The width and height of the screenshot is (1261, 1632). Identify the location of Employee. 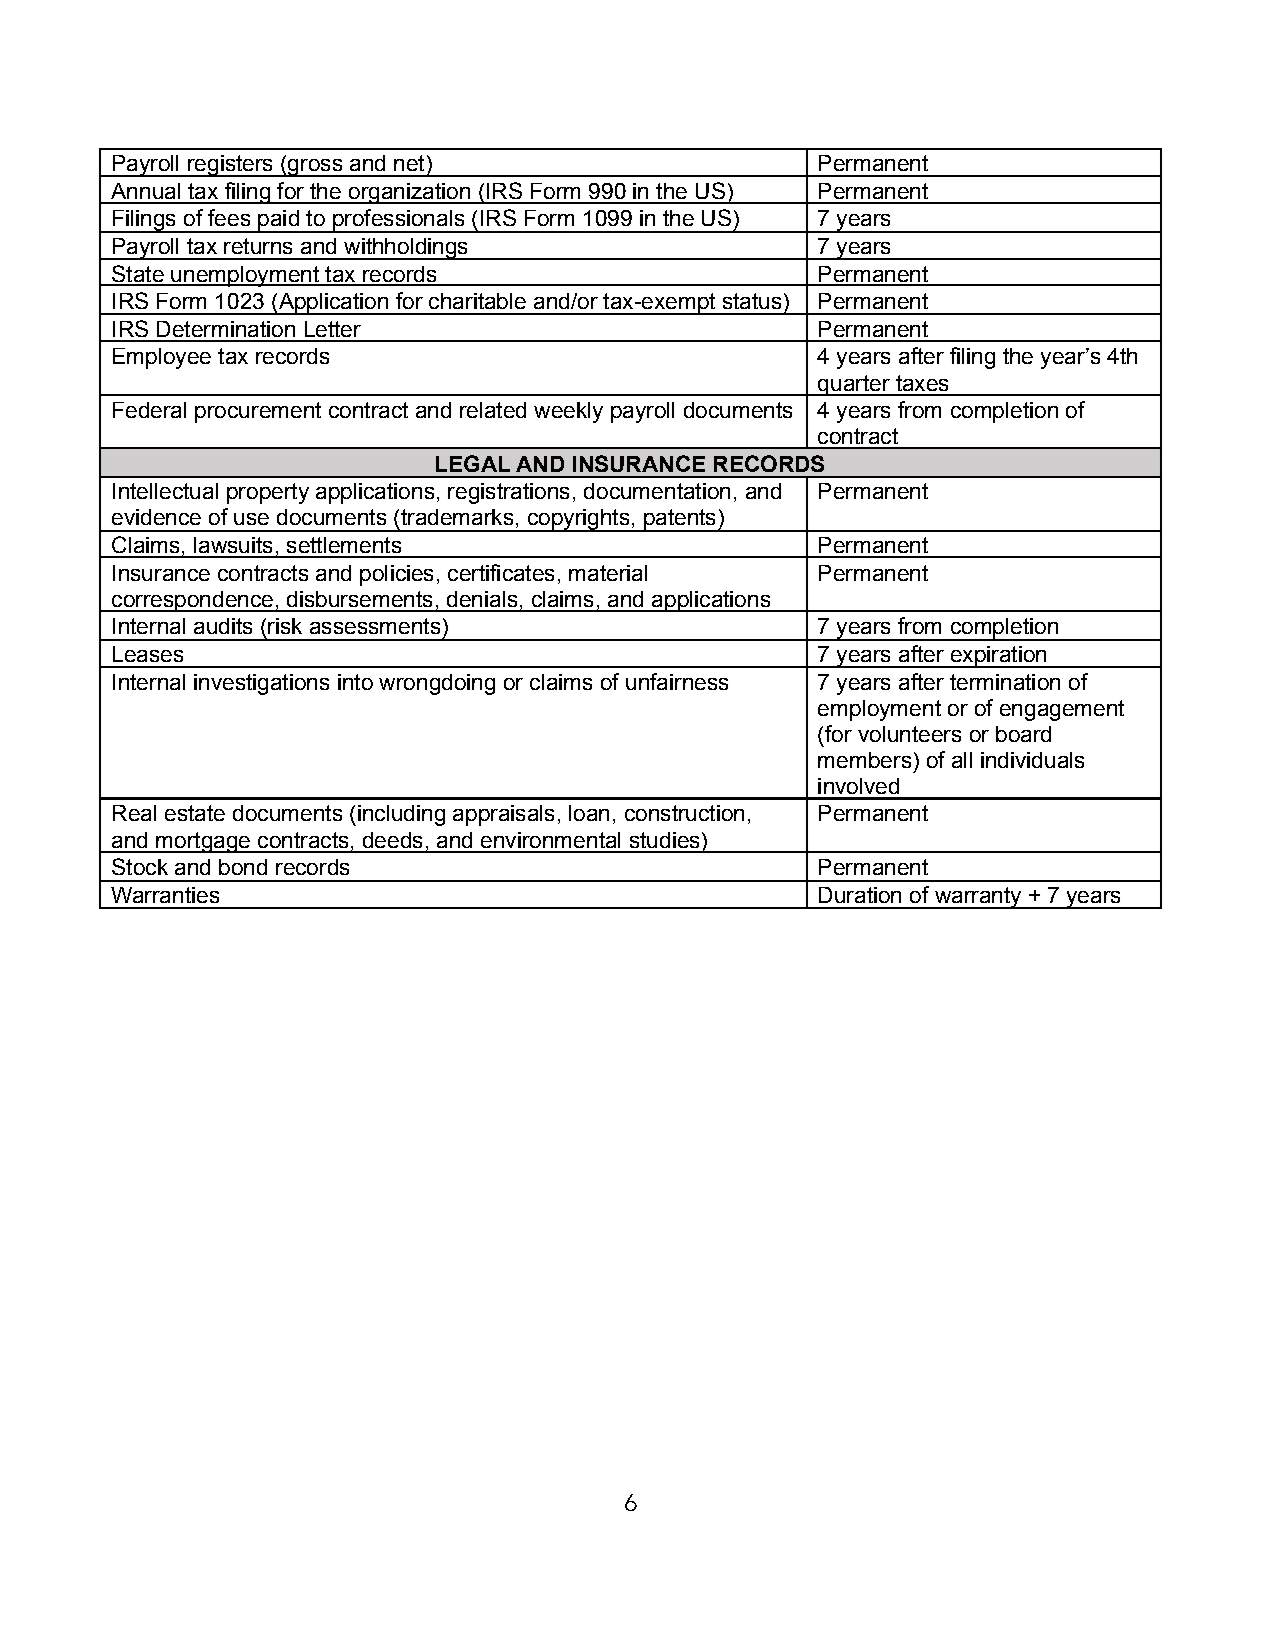
(162, 358).
